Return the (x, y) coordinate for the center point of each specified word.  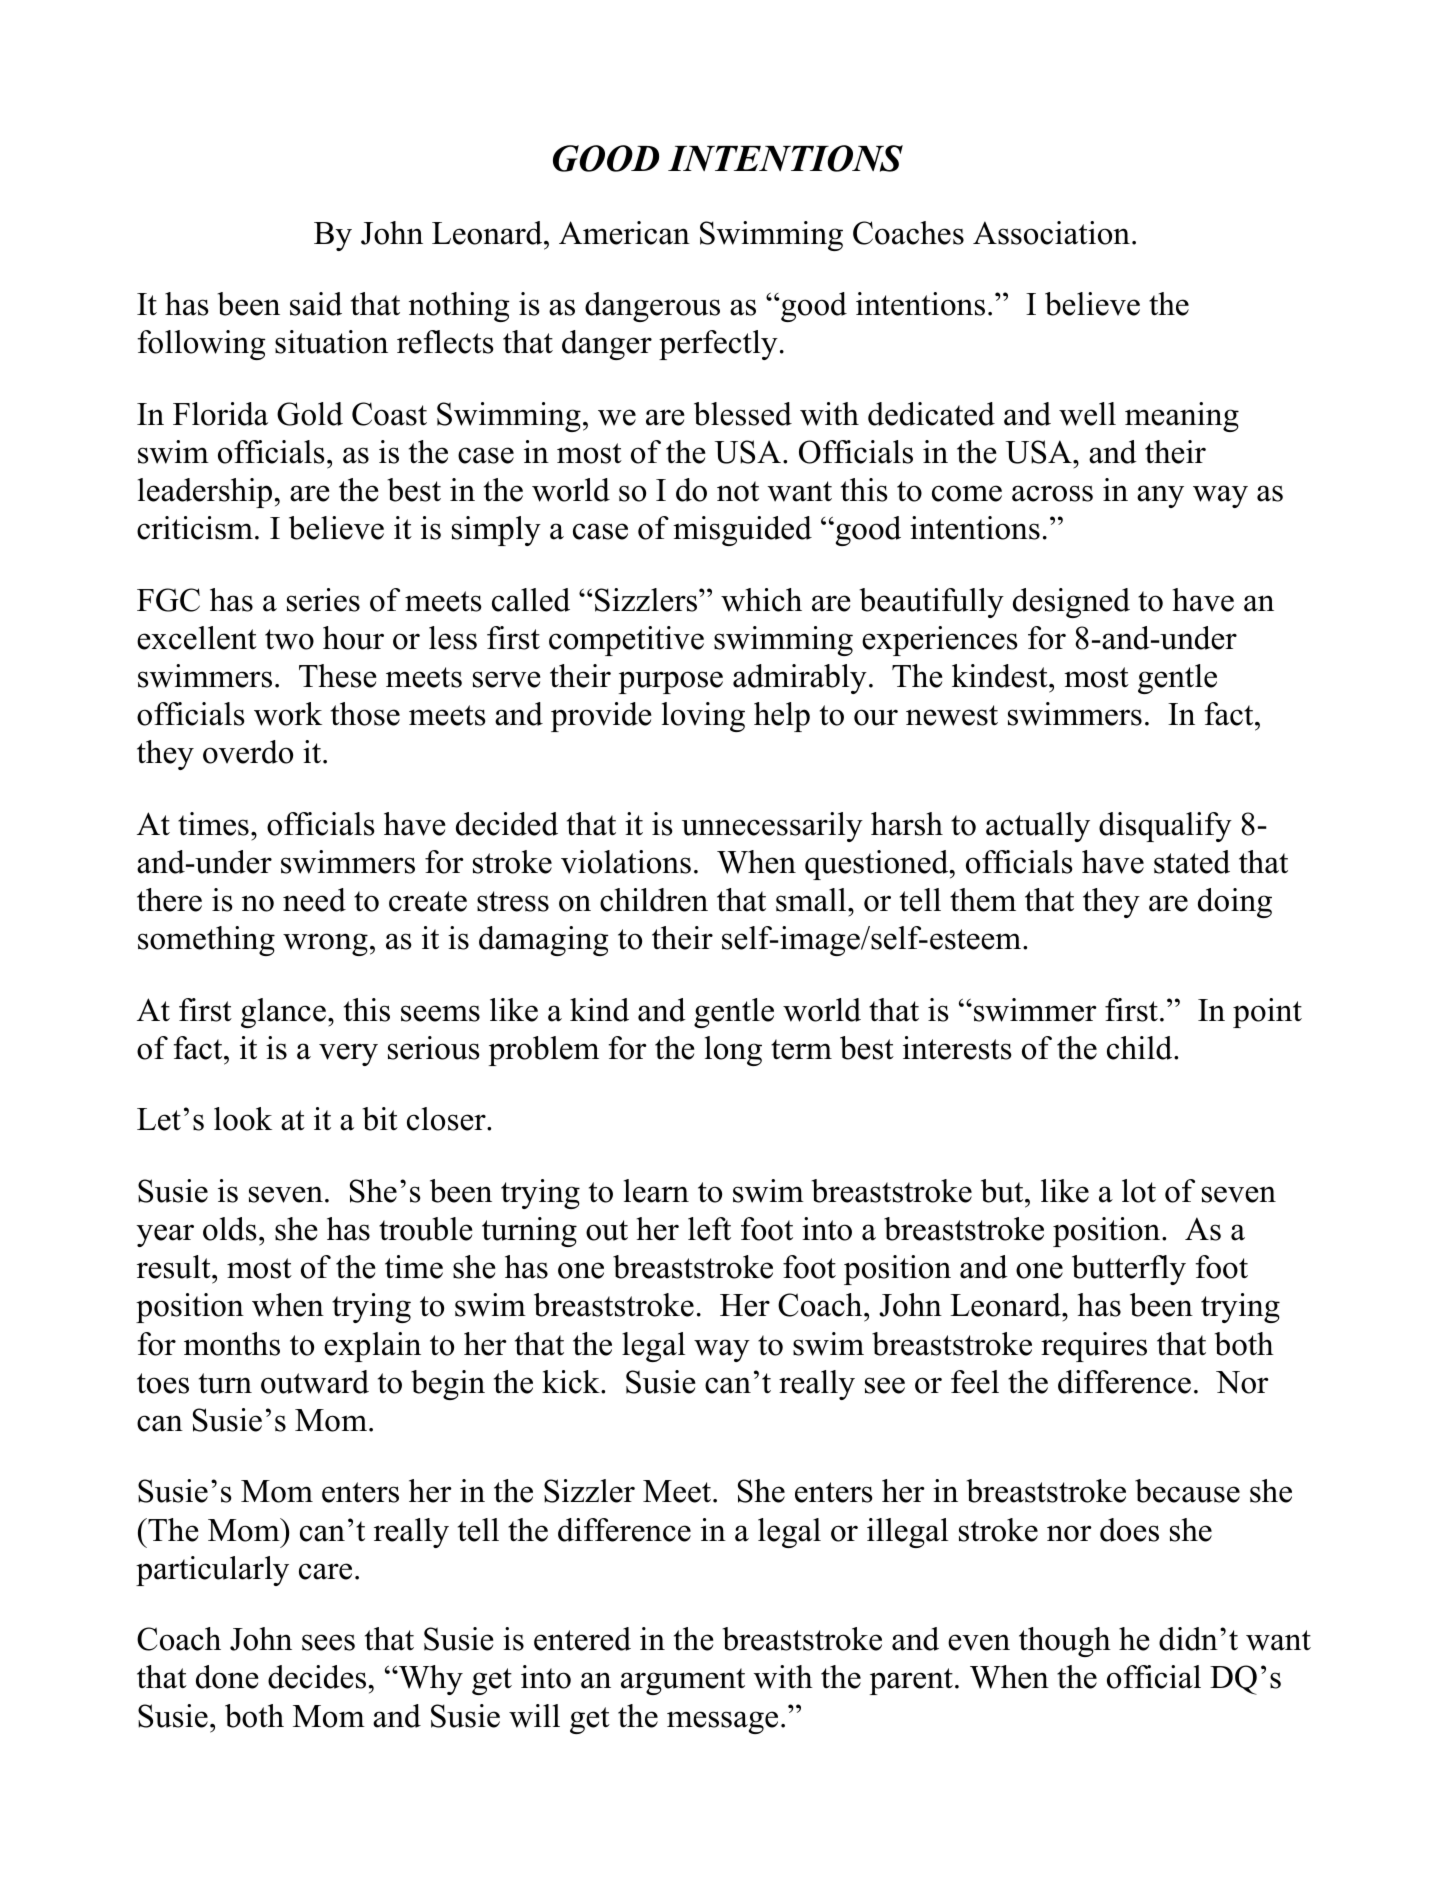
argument (683, 1681)
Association (1051, 233)
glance (283, 1013)
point (1267, 1013)
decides (317, 1677)
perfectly (718, 345)
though (1065, 1642)
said (316, 304)
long (733, 1051)
